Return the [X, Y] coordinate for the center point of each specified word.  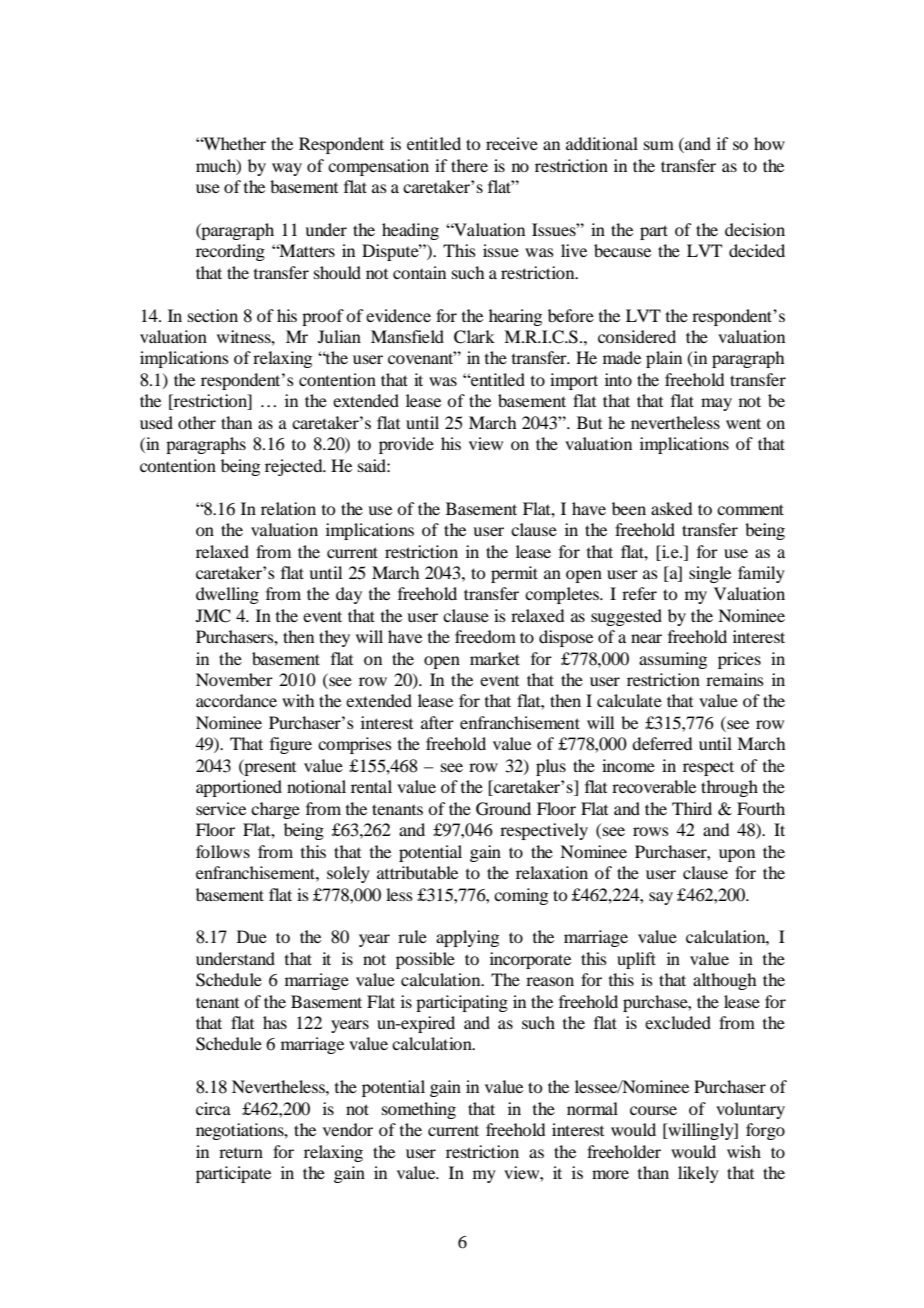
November [234, 679]
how [769, 143]
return [241, 1153]
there [469, 165]
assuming [673, 660]
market [495, 658]
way [287, 169]
